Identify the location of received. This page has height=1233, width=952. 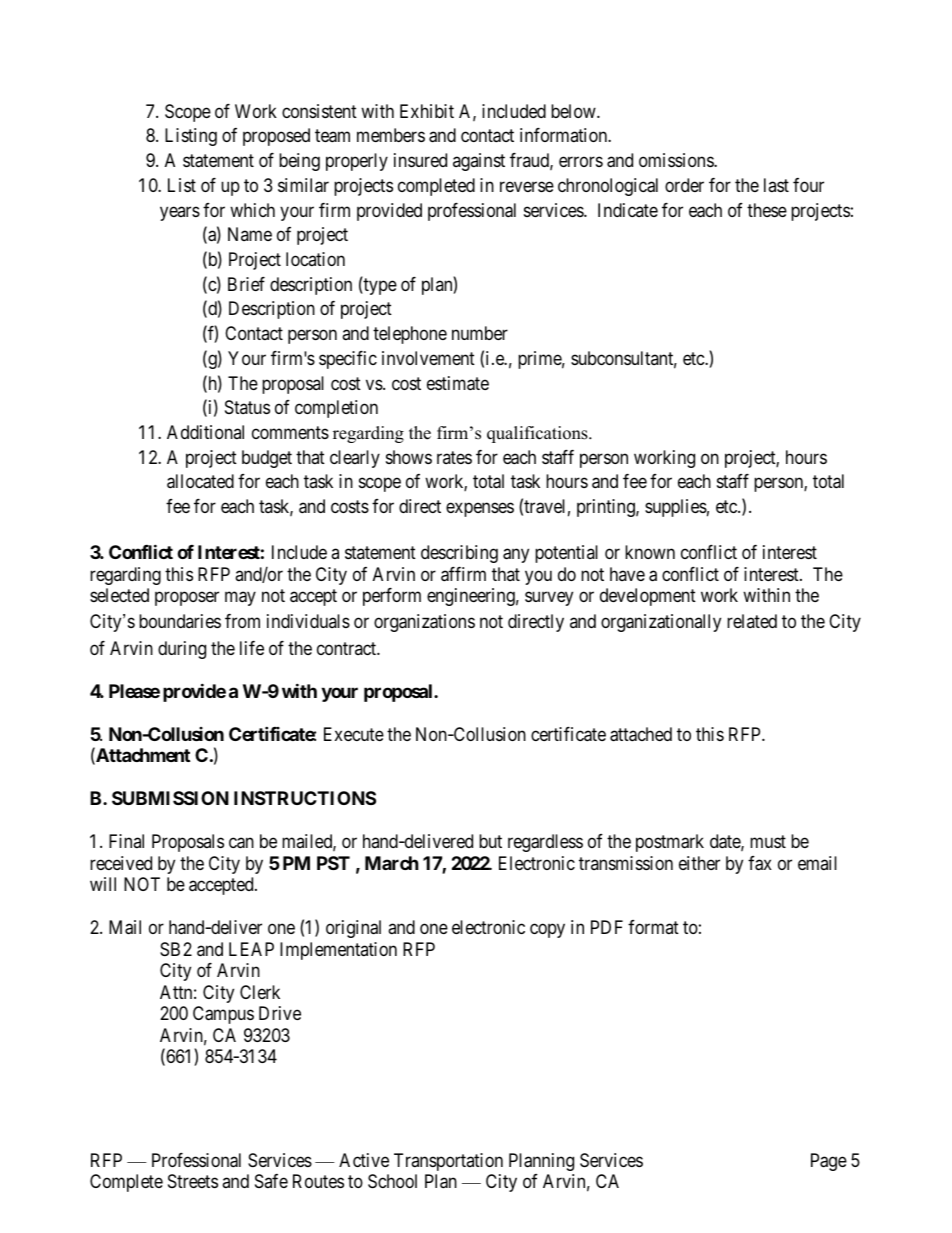
(121, 863).
